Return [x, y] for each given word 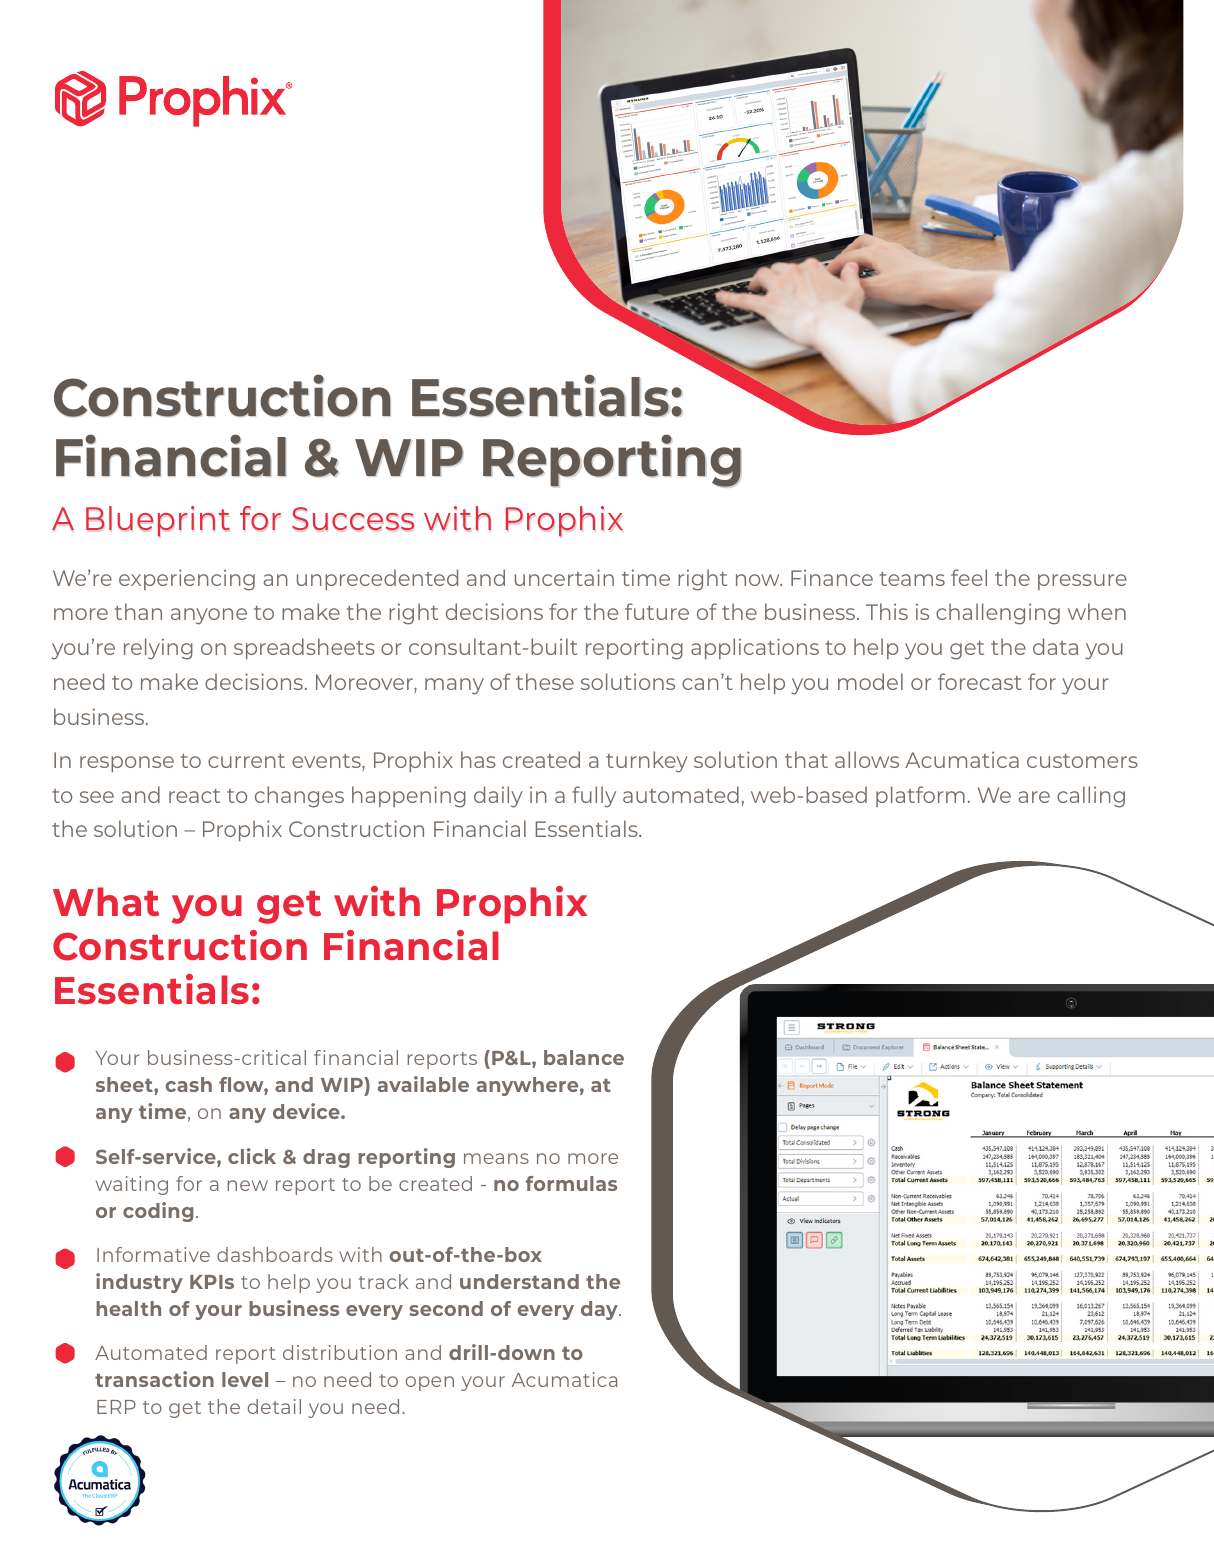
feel [969, 577]
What [106, 901]
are [1034, 797]
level [245, 1379]
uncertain [564, 577]
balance [584, 1057]
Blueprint [158, 521]
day [600, 1310]
